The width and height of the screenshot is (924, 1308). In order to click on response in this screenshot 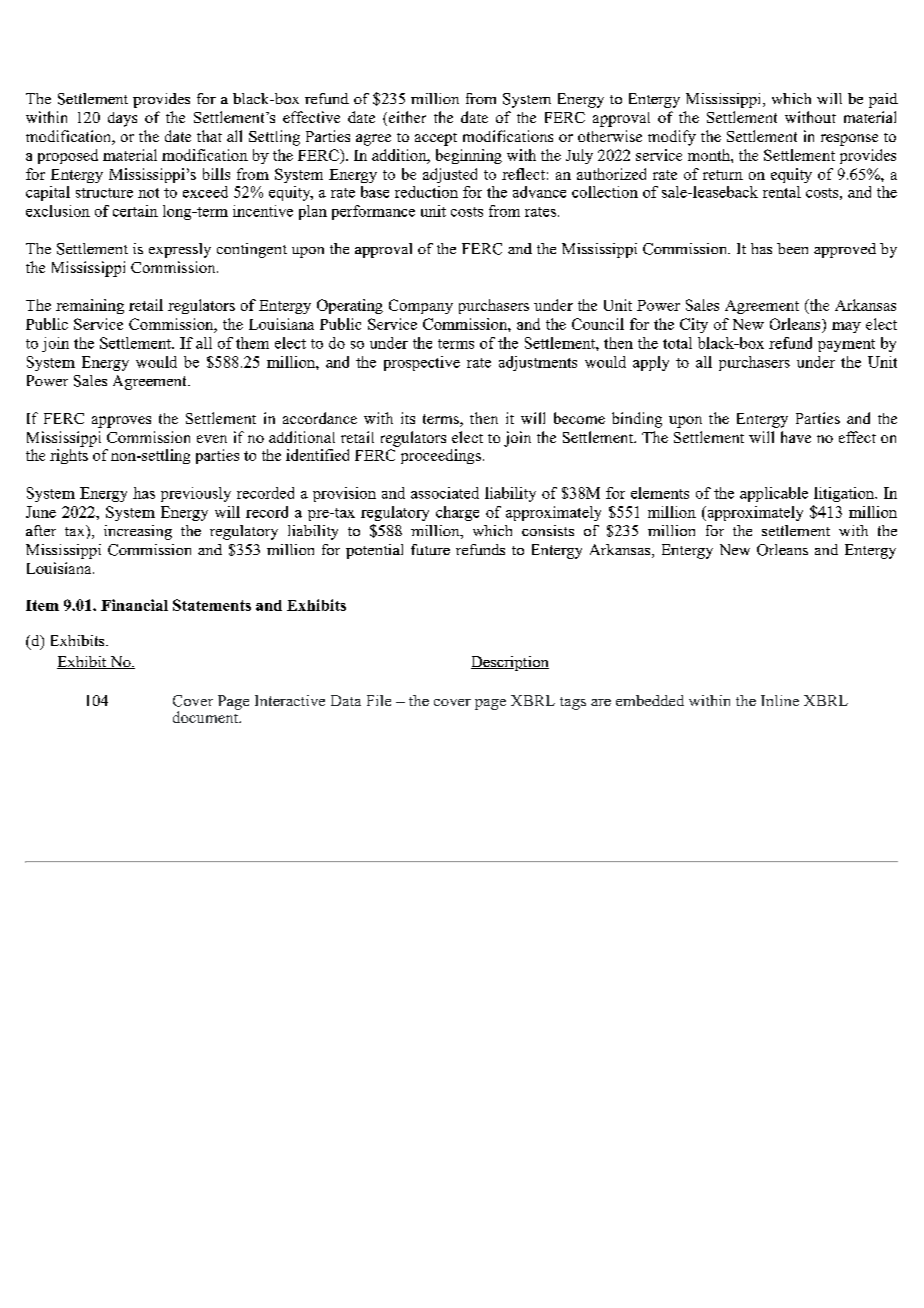, I will do `click(849, 140)`.
